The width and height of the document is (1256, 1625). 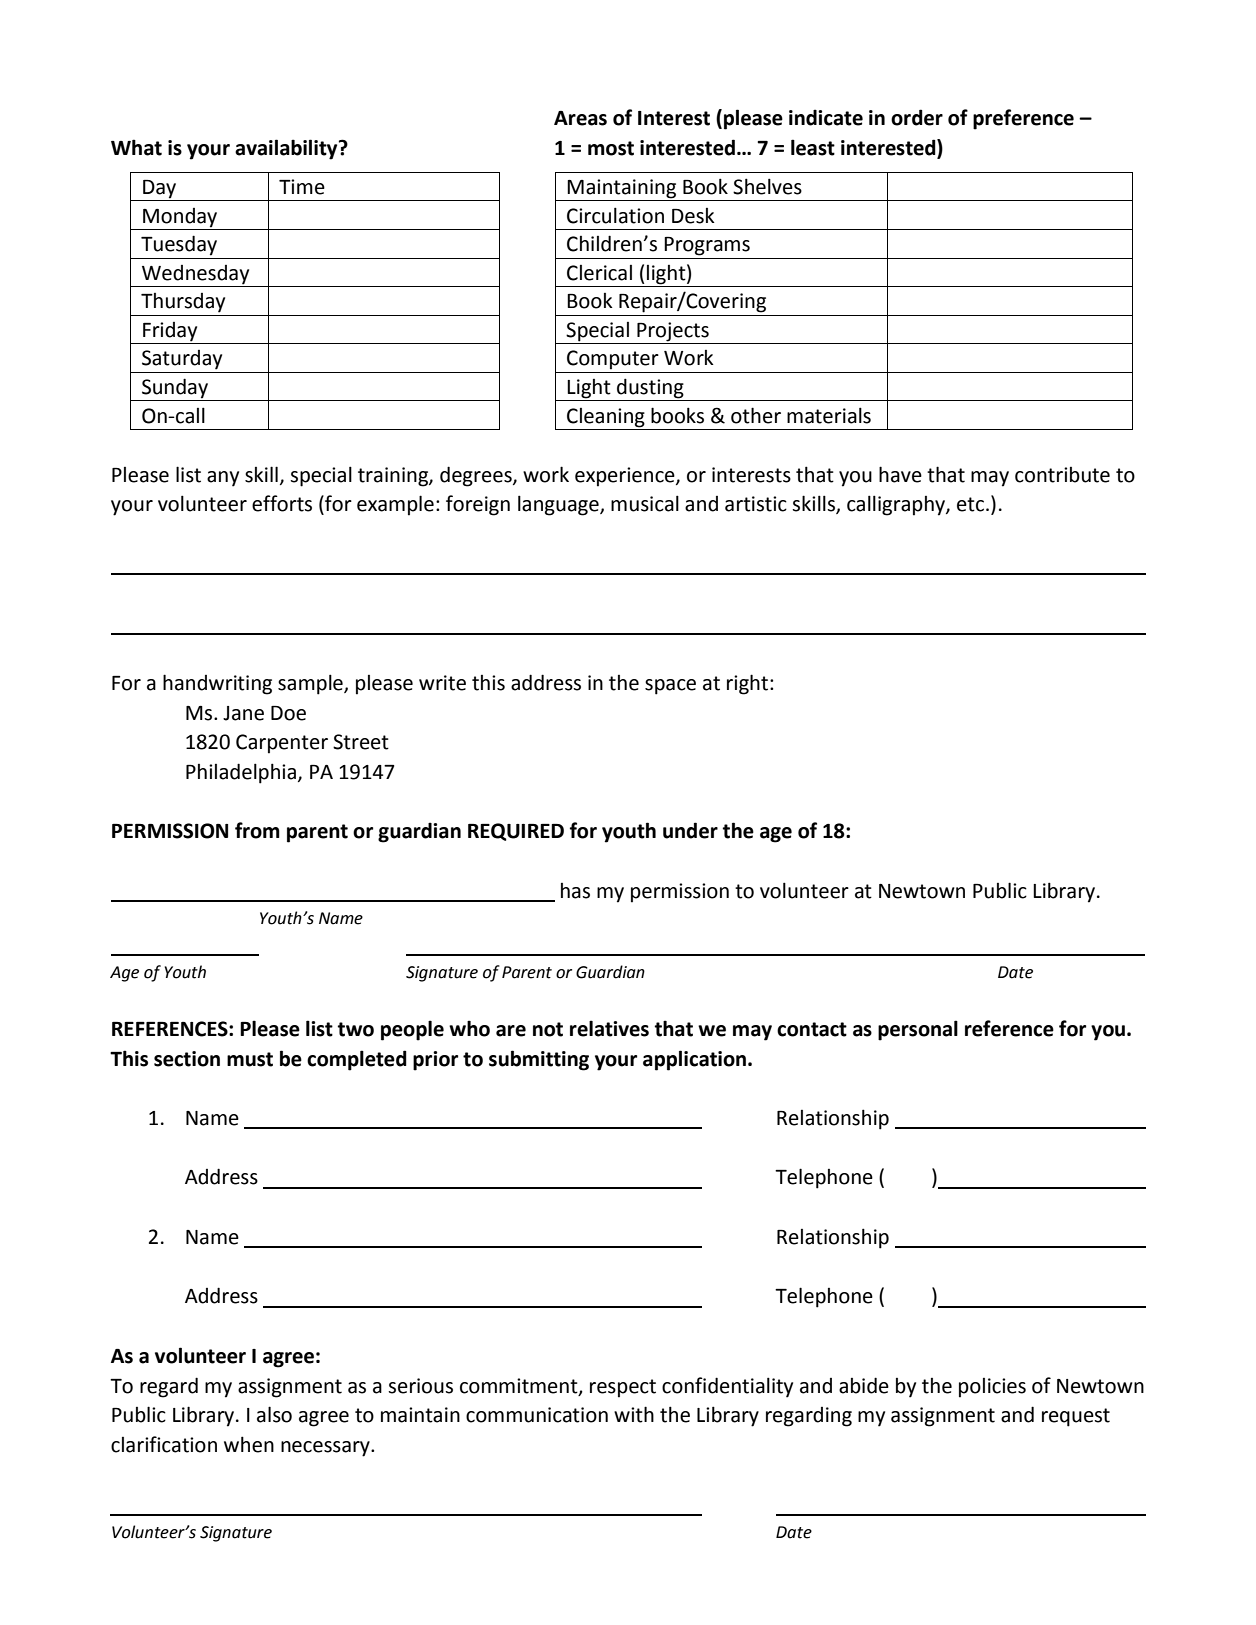 I want to click on order, so click(x=917, y=117).
